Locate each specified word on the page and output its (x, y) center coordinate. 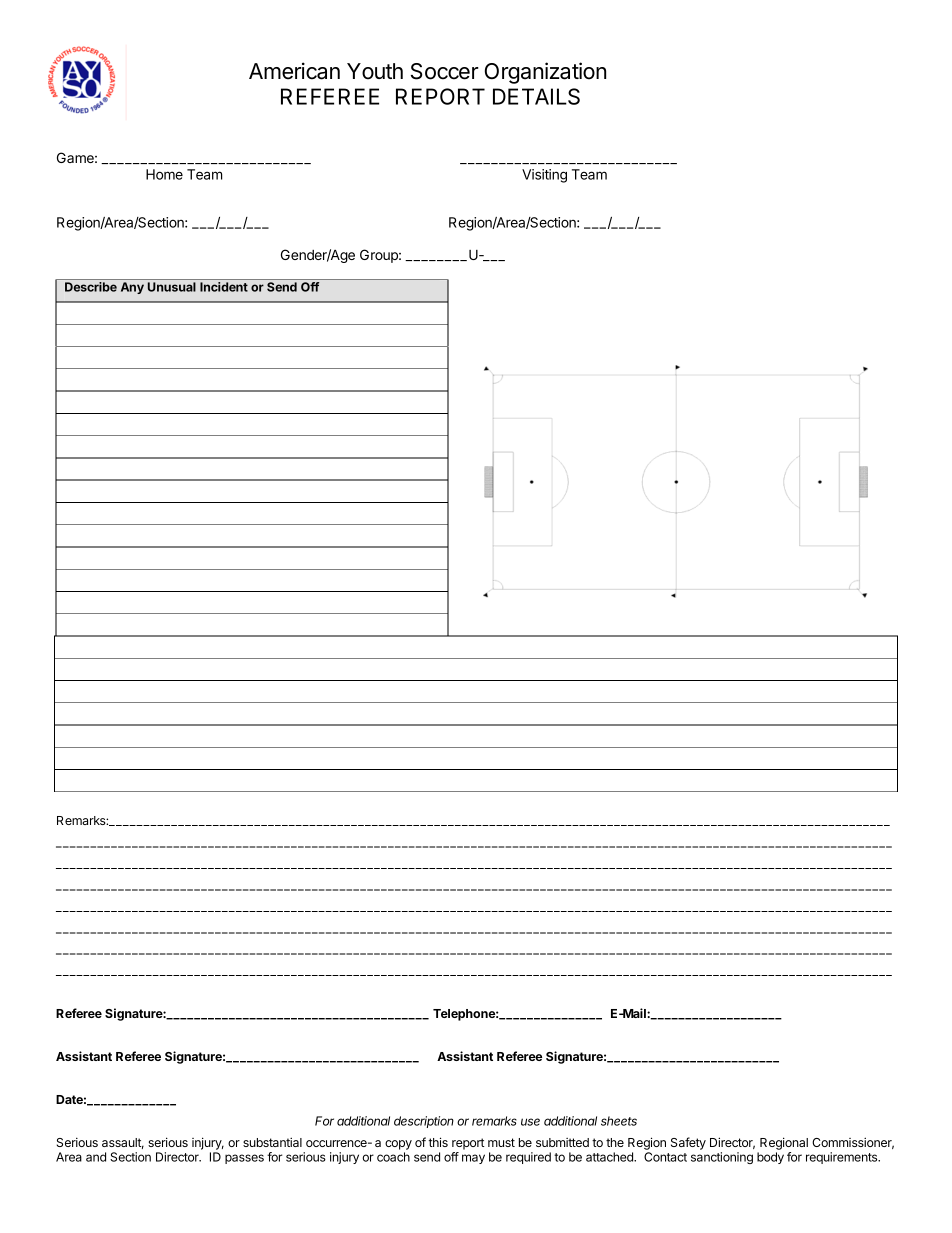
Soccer (445, 71)
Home (164, 174)
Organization (545, 73)
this (438, 1142)
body (770, 1158)
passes (244, 1159)
